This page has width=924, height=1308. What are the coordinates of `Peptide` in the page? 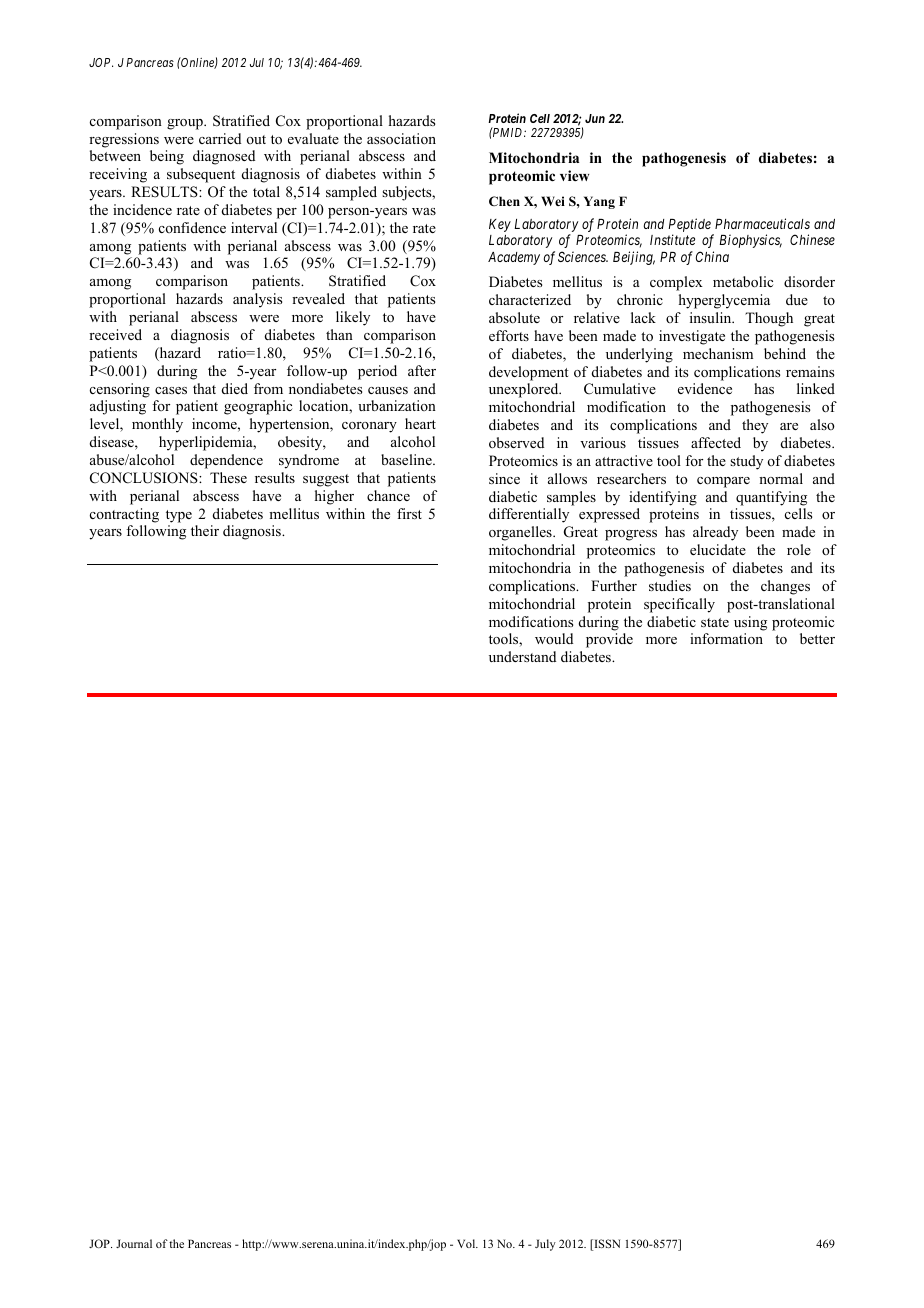 It's located at (690, 226).
